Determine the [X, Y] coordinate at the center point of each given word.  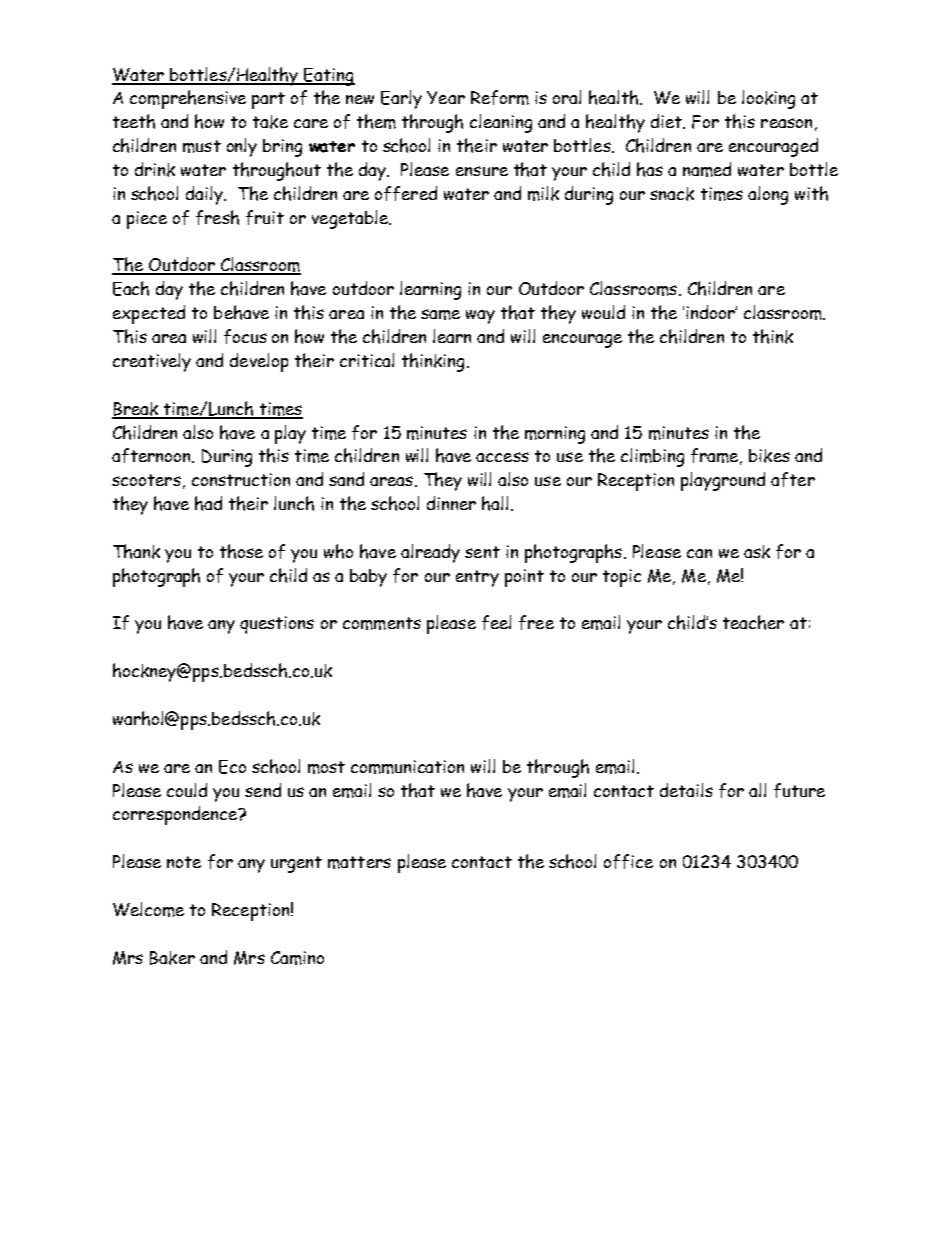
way [480, 317]
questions [277, 625]
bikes [769, 456]
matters [359, 862]
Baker [172, 958]
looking [768, 99]
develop [259, 362]
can [699, 553]
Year [446, 97]
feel [496, 622]
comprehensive [188, 99]
